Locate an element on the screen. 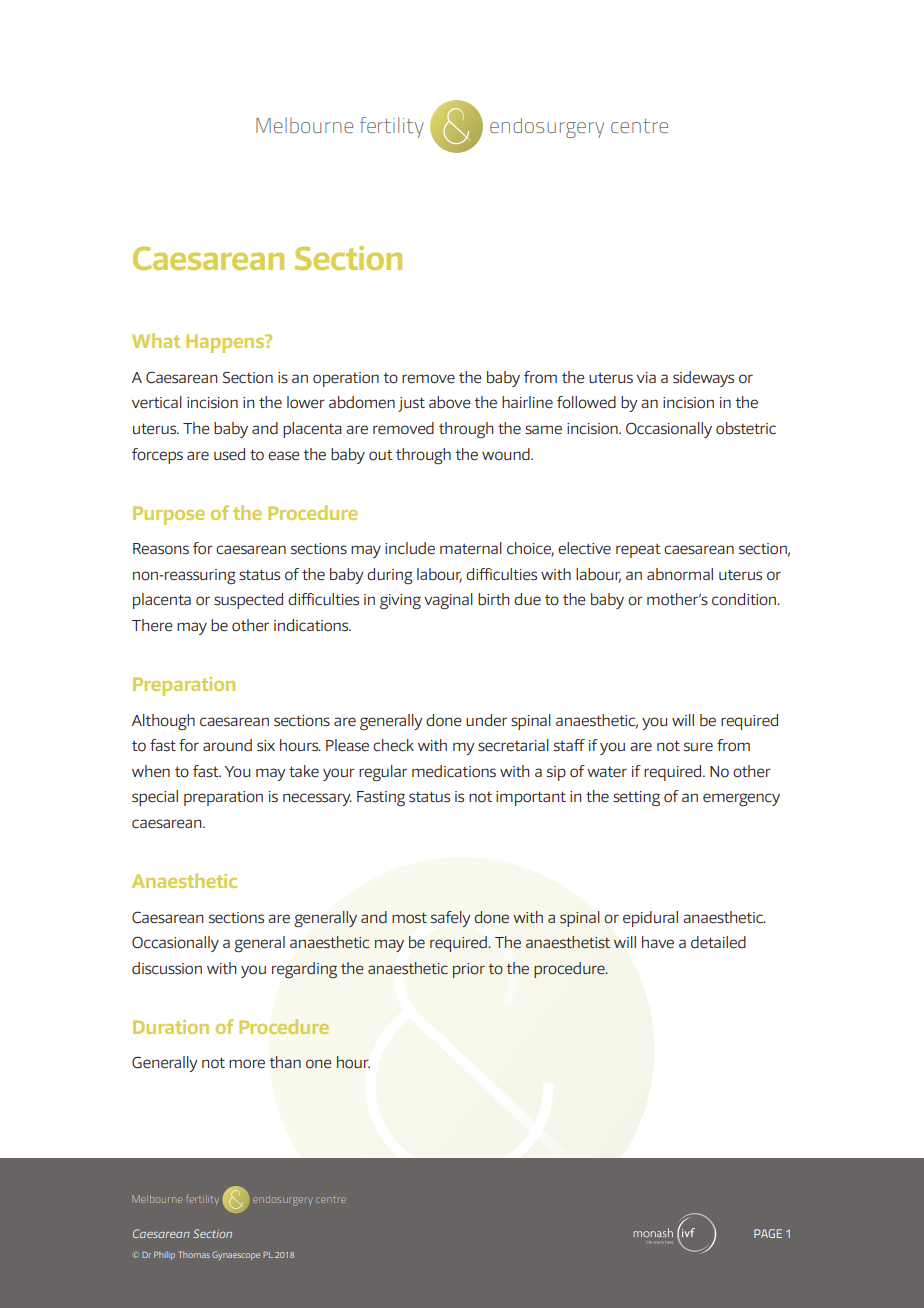 This screenshot has width=924, height=1308. Happens is located at coordinates (226, 343).
